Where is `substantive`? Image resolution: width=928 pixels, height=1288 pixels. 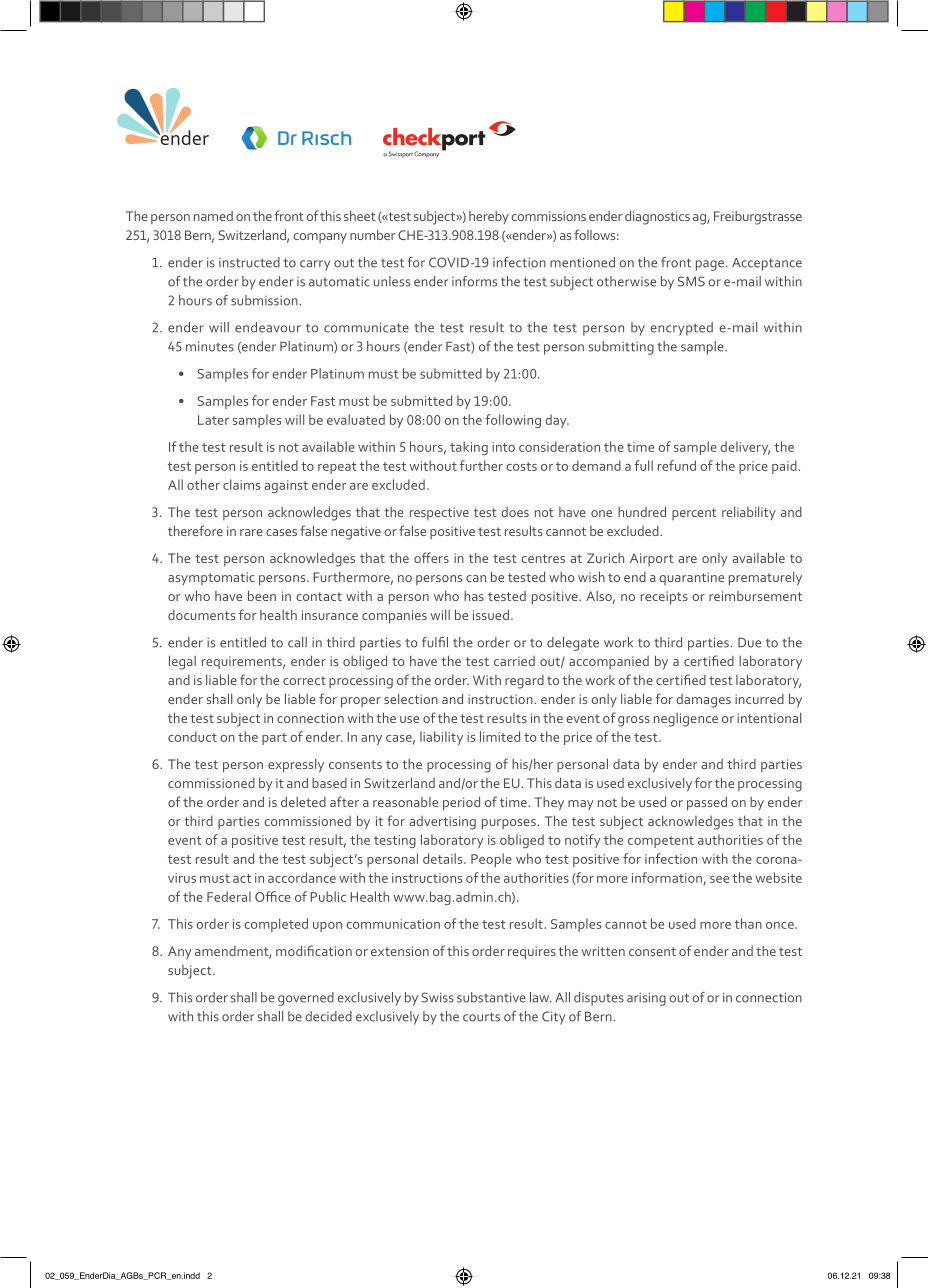 substantive is located at coordinates (491, 997).
